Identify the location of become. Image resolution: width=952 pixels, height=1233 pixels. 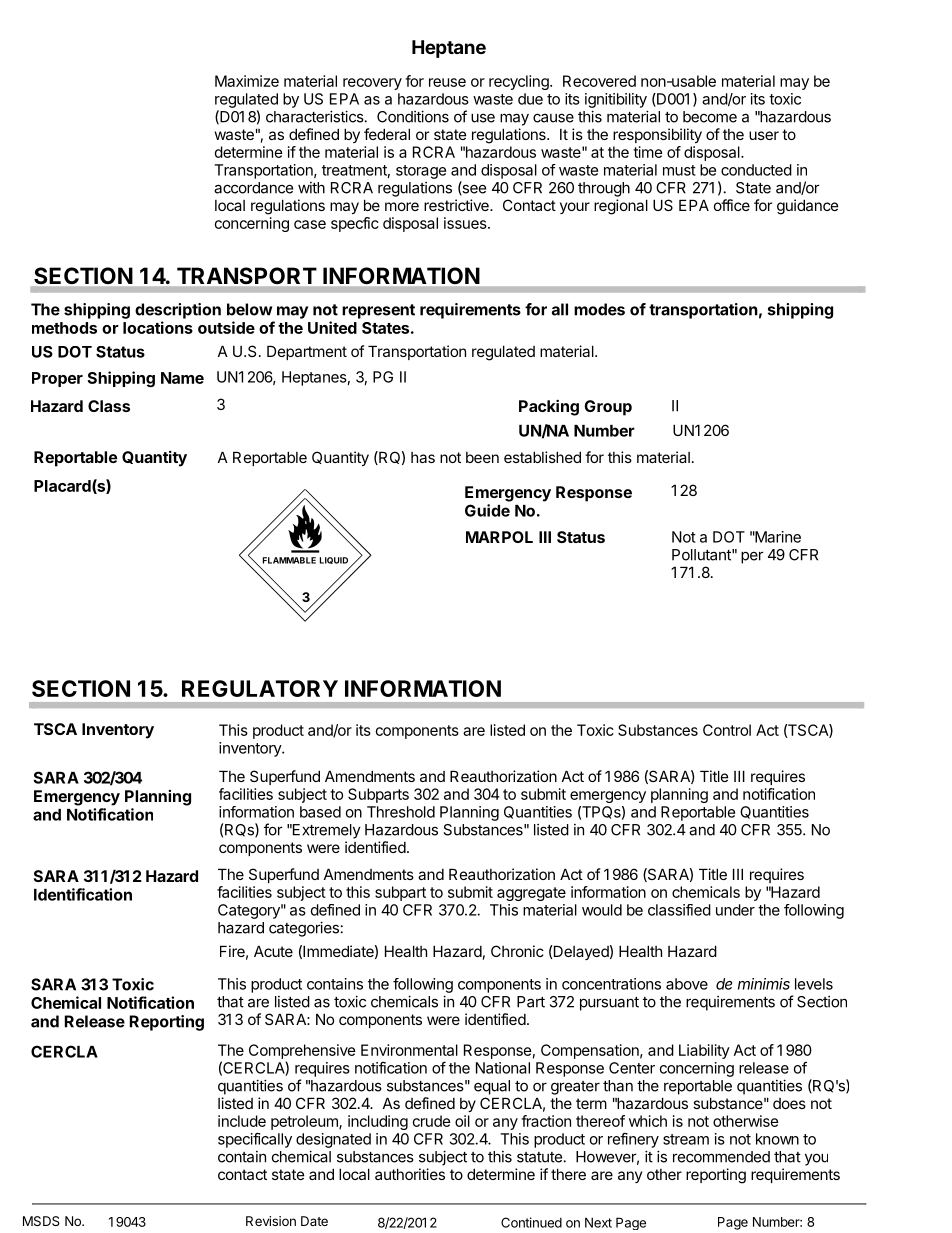
(710, 117).
